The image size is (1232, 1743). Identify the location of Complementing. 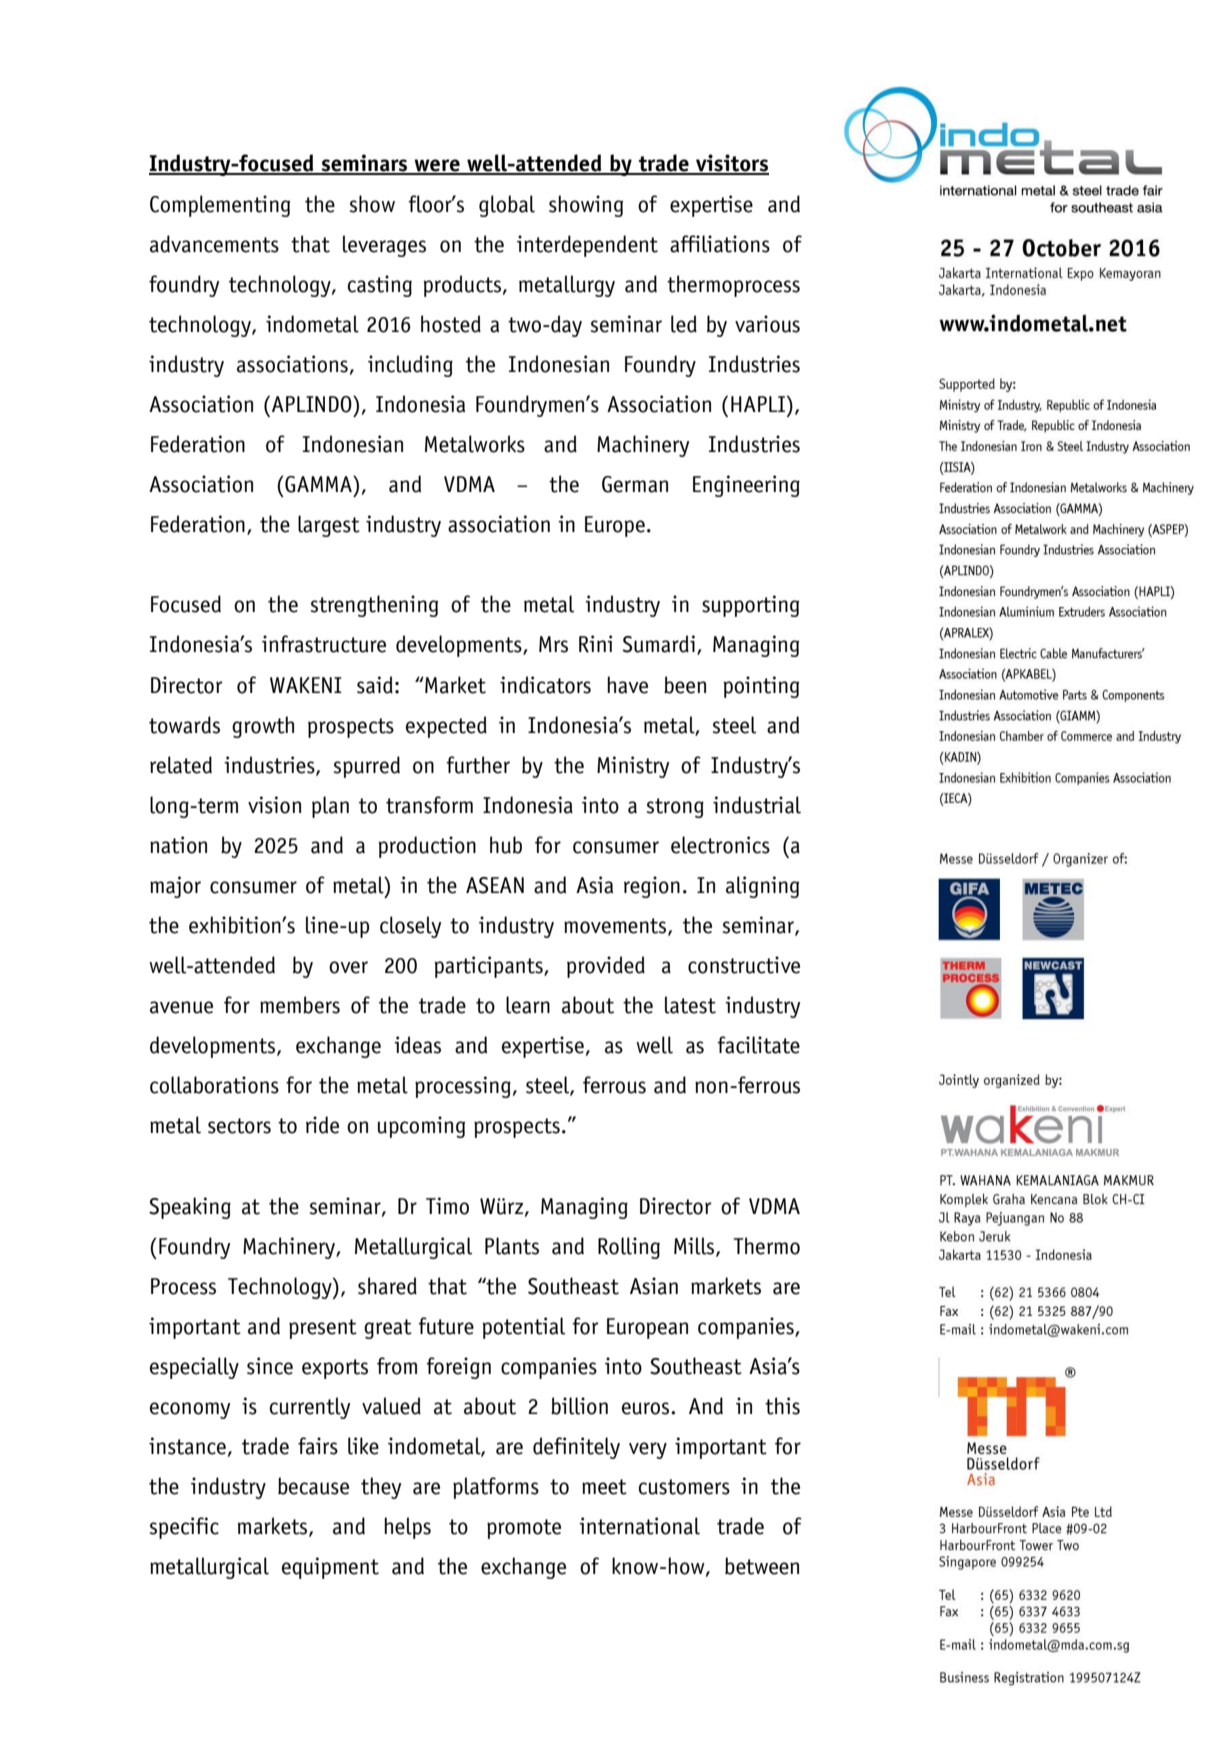
(220, 206).
